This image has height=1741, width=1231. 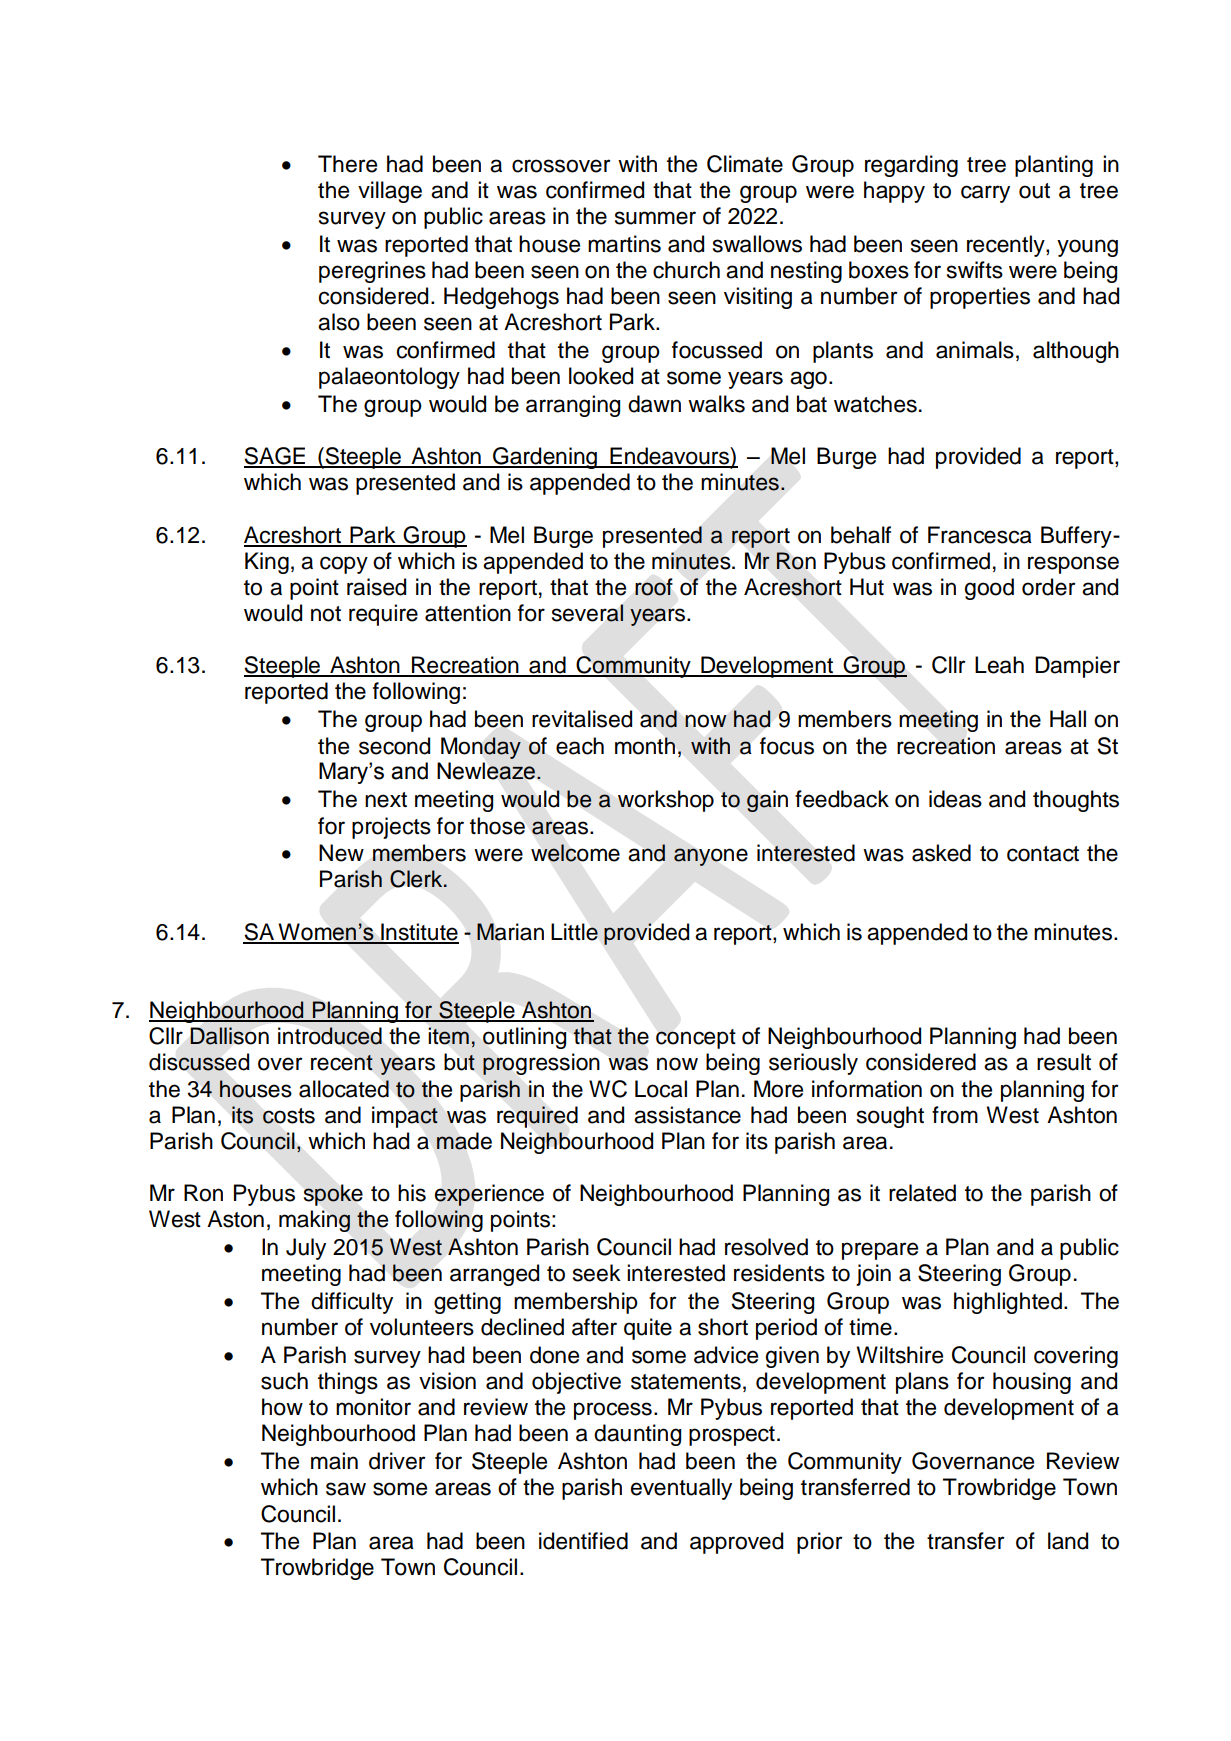 I want to click on eventually, so click(x=681, y=1489).
